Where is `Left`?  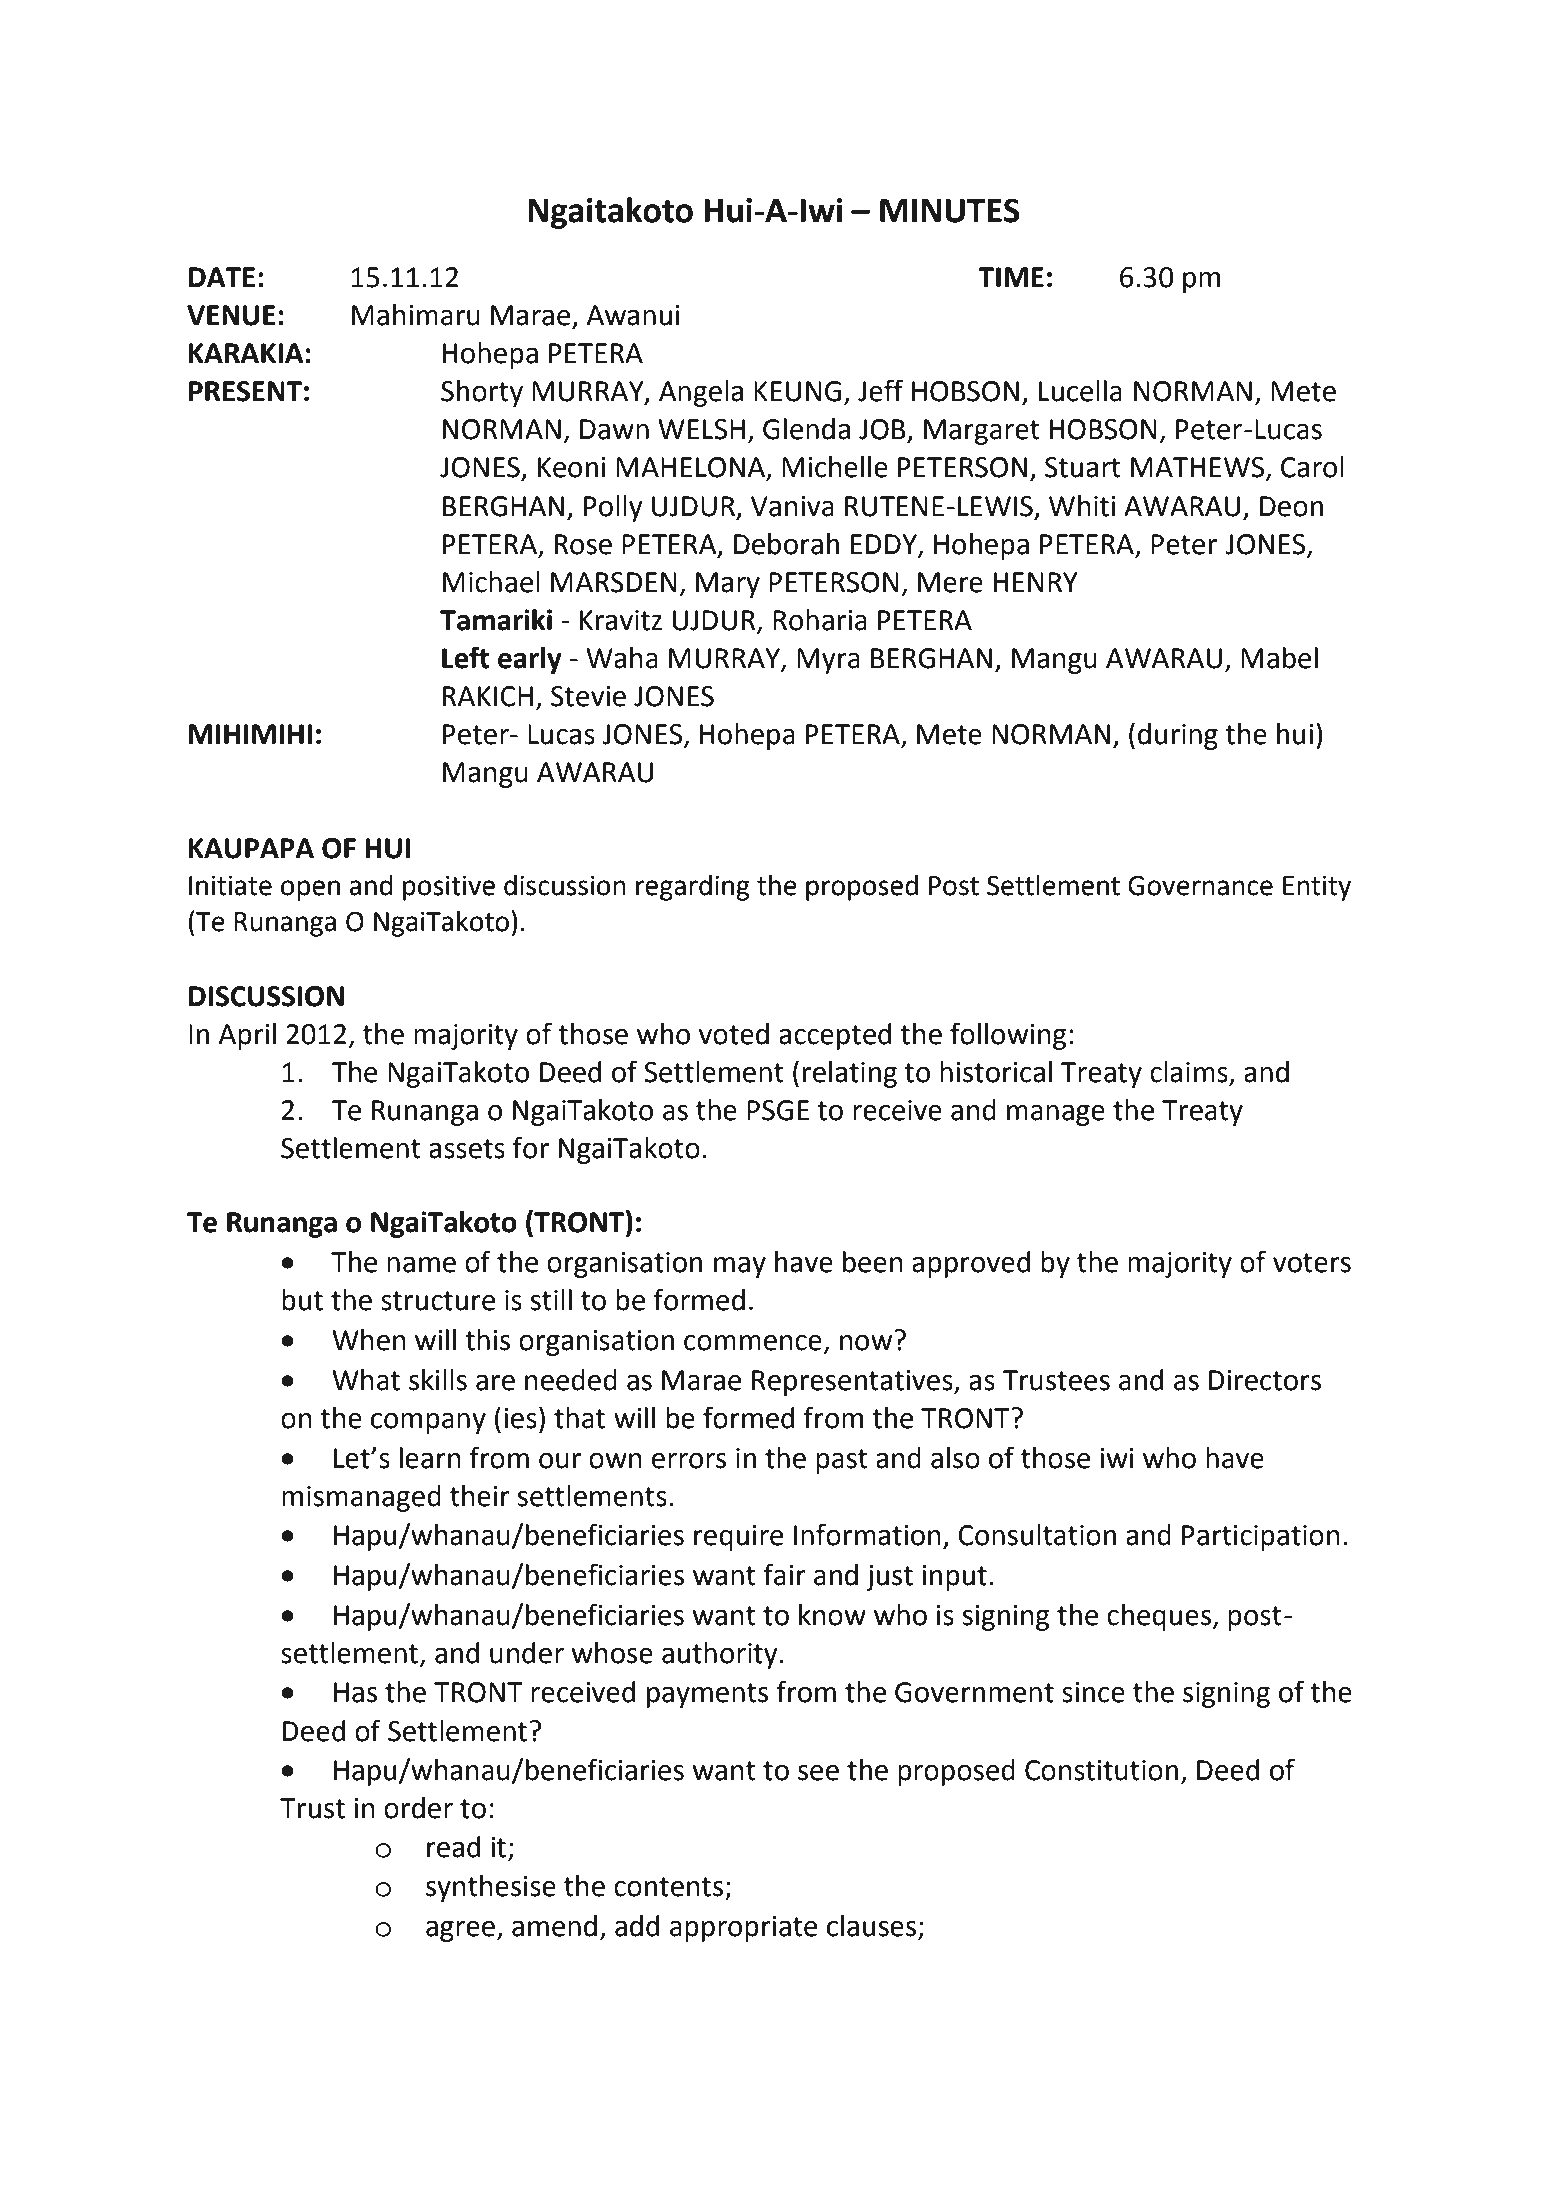
Left is located at coordinates (465, 657).
